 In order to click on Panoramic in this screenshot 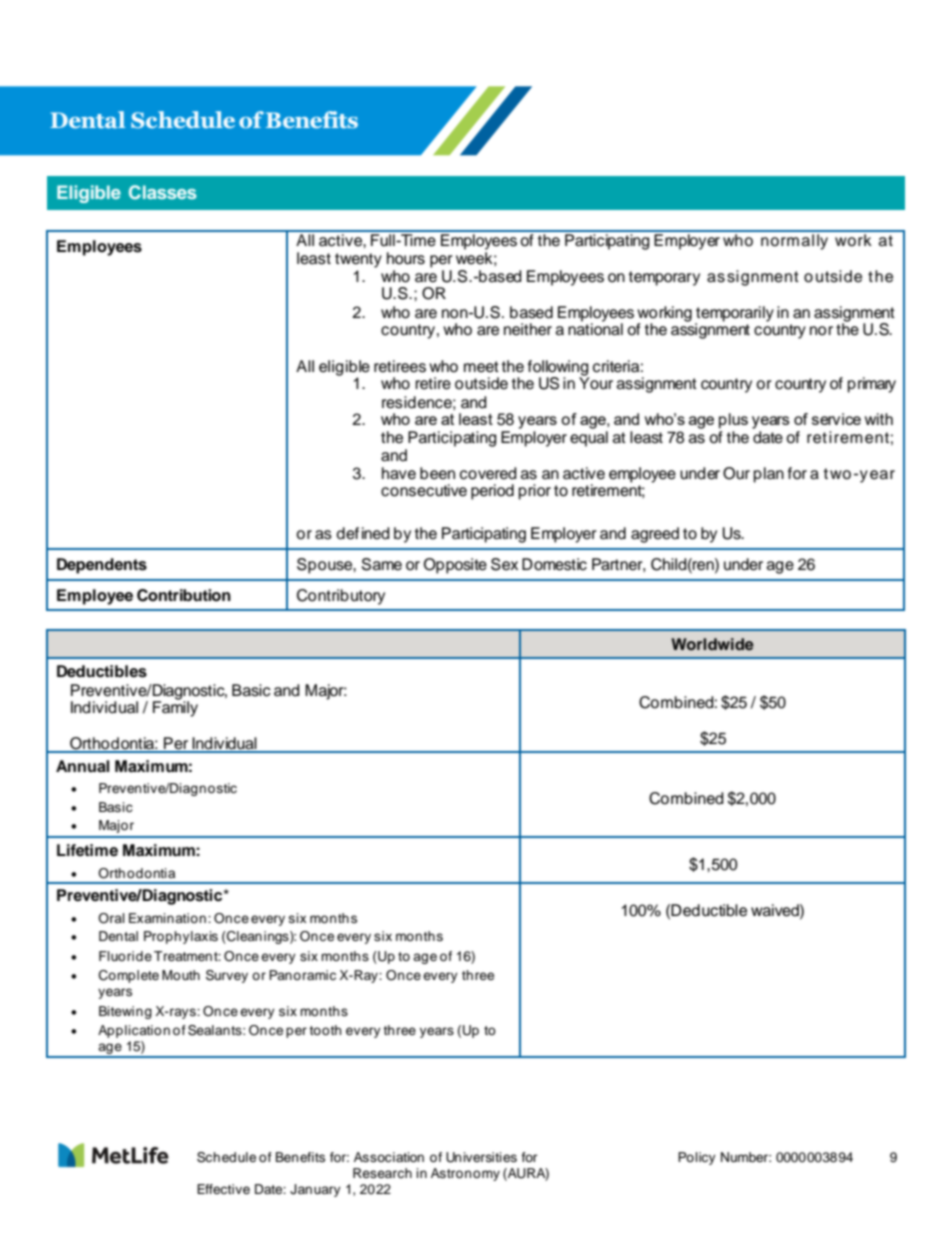, I will do `click(302, 975)`.
